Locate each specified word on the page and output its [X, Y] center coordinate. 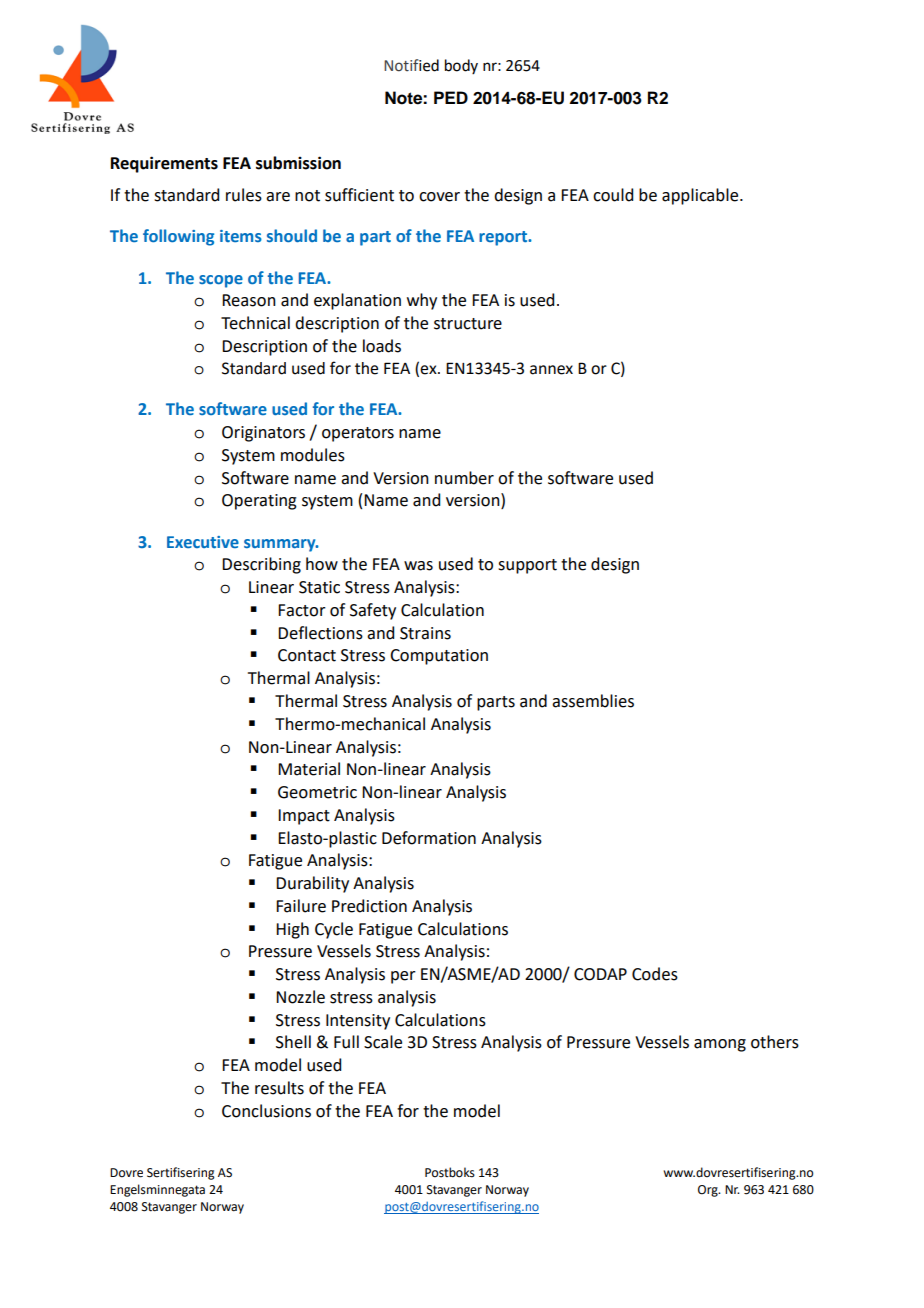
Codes [655, 974]
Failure [301, 906]
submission [298, 163]
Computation [439, 657]
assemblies [593, 701]
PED [451, 97]
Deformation [429, 838]
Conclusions [266, 1111]
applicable [701, 196]
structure [468, 324]
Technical [255, 323]
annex [551, 370]
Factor [302, 610]
